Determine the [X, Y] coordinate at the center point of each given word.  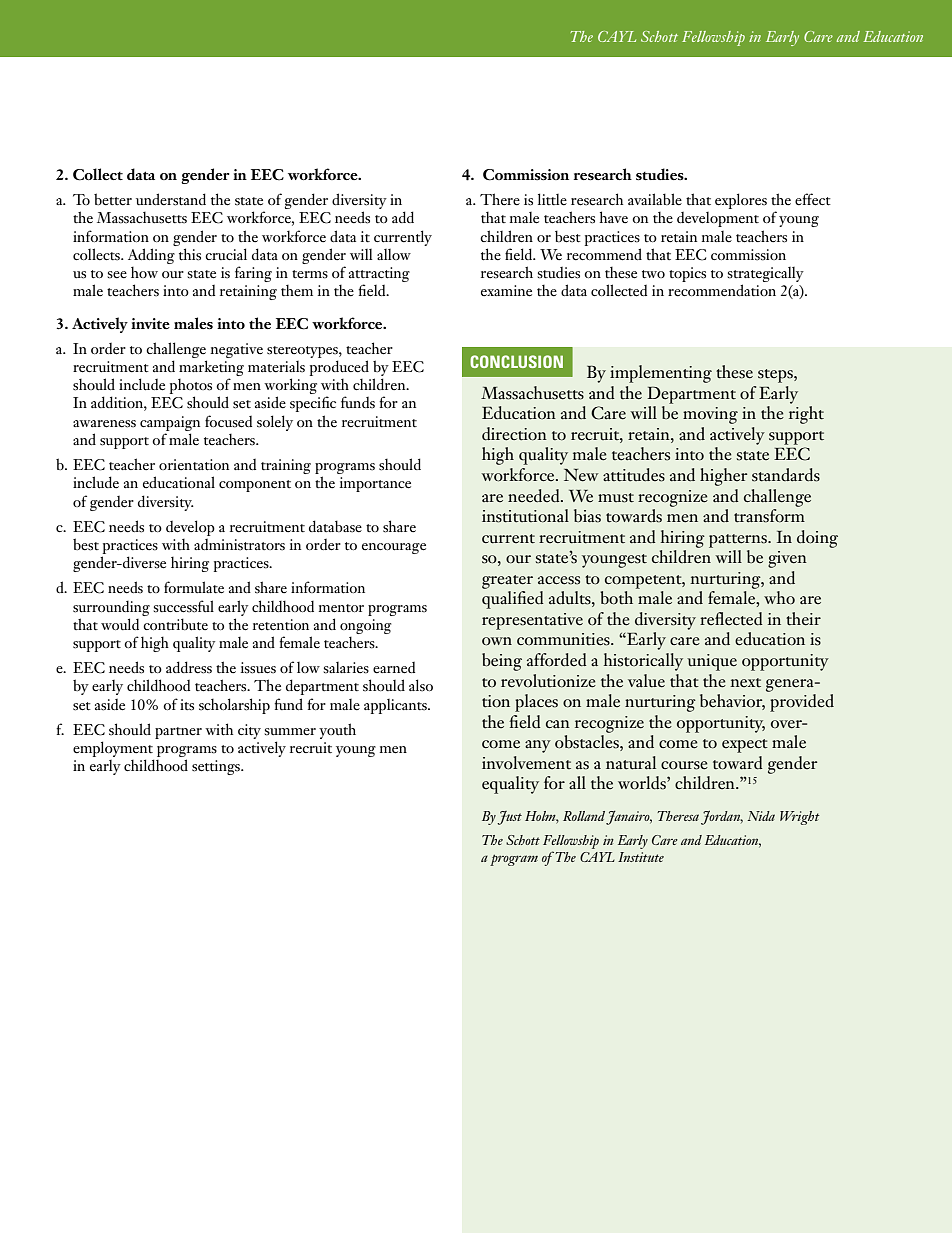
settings [217, 767]
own [497, 641]
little [552, 199]
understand [171, 199]
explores [741, 201]
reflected [731, 619]
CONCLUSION [516, 361]
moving [710, 415]
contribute [175, 624]
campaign [170, 423]
